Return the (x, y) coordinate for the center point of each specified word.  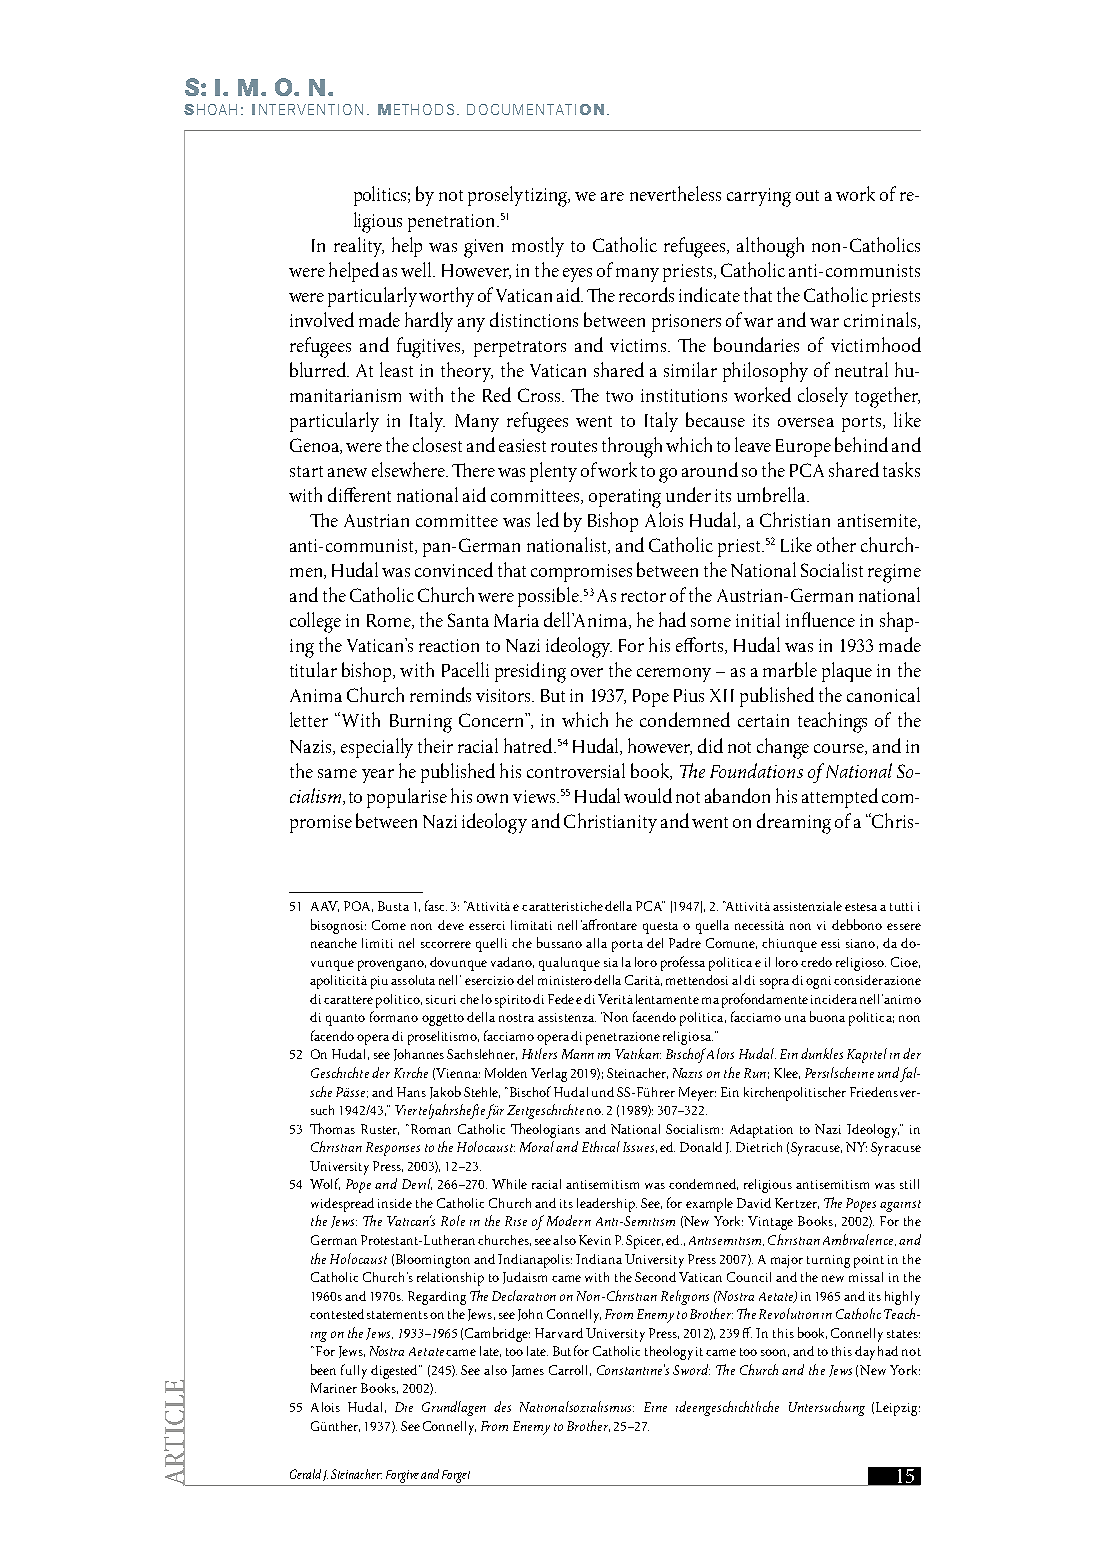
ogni (820, 982)
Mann (578, 1054)
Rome (390, 621)
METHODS (416, 109)
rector (643, 596)
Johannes (419, 1055)
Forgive (402, 1478)
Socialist (832, 569)
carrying (759, 197)
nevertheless (675, 193)
